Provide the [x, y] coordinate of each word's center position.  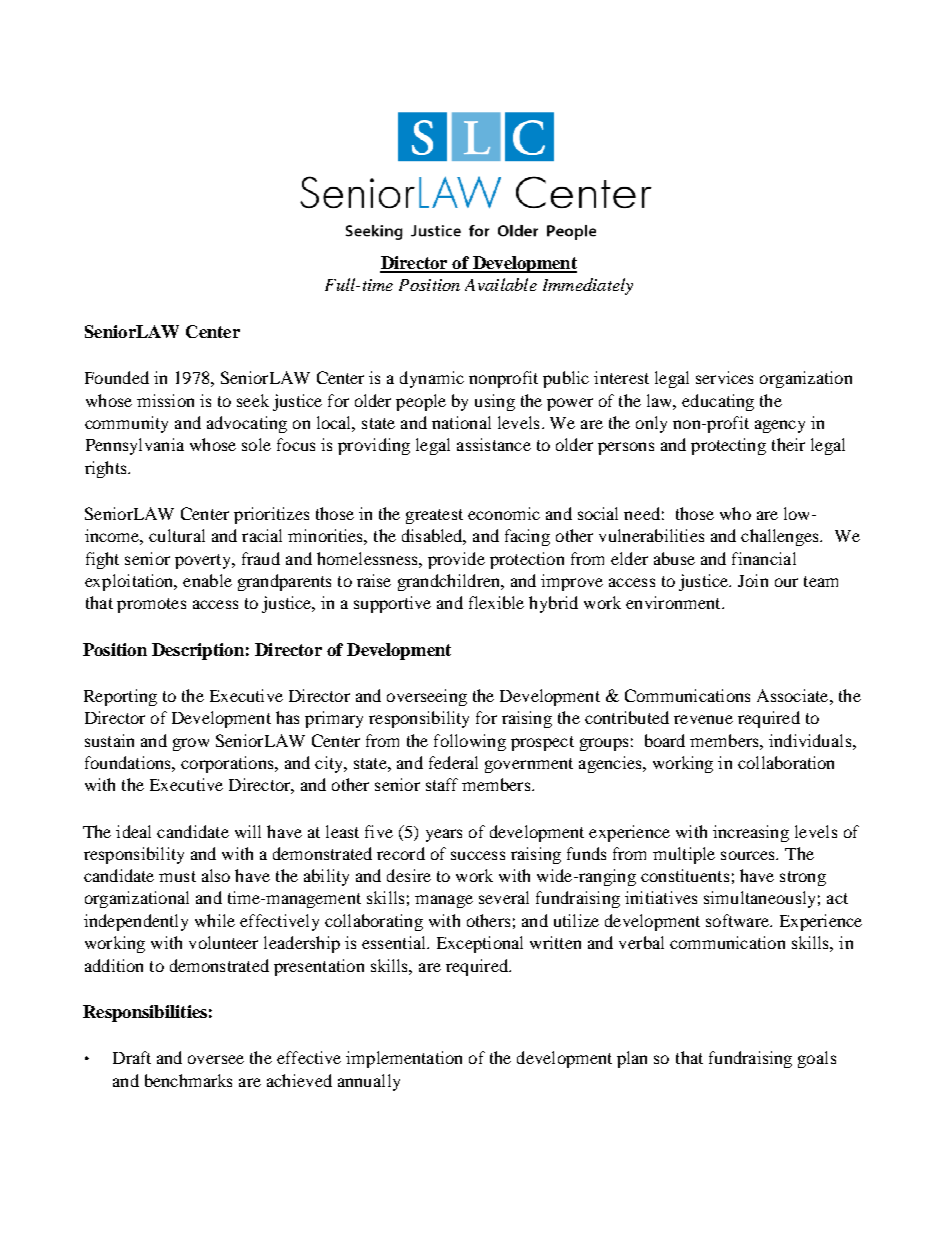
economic [504, 513]
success [478, 855]
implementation [404, 1059]
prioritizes [271, 515]
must [177, 876]
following [470, 742]
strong [803, 878]
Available [501, 284]
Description [198, 651]
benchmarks [188, 1080]
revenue [703, 719]
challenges [781, 537]
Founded [117, 377]
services [724, 377]
